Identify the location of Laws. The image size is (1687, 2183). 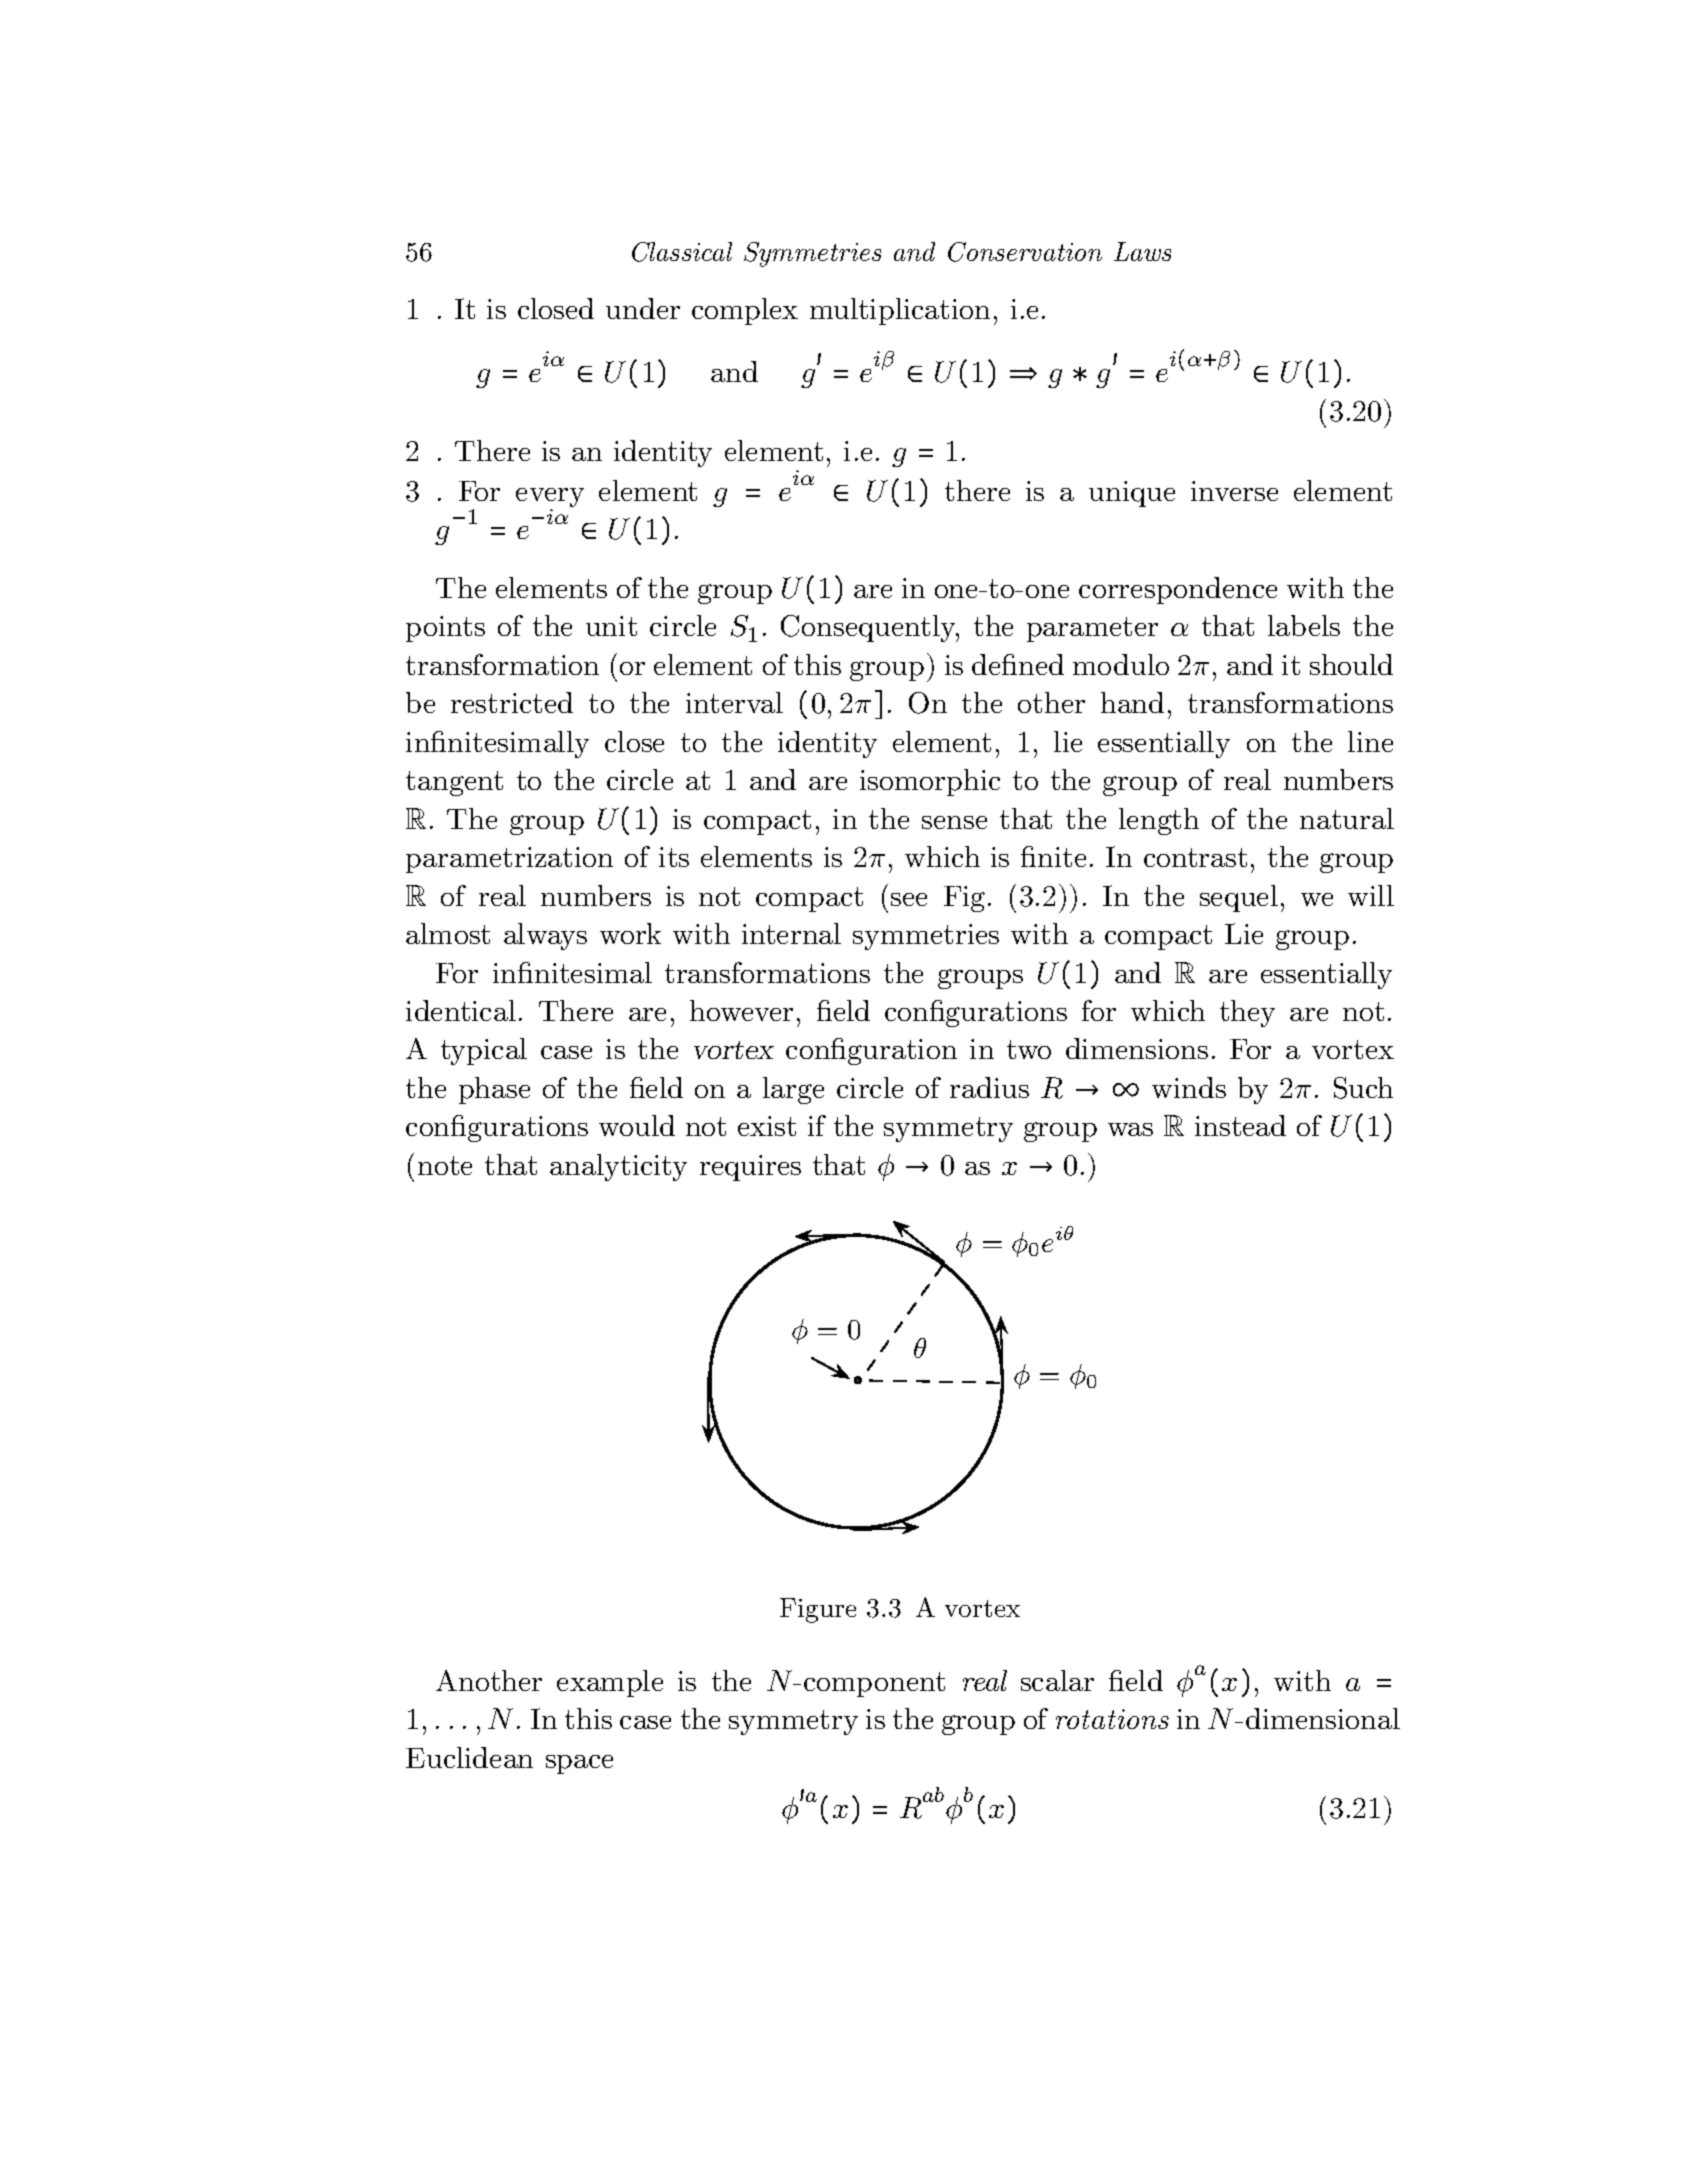
(1142, 251).
